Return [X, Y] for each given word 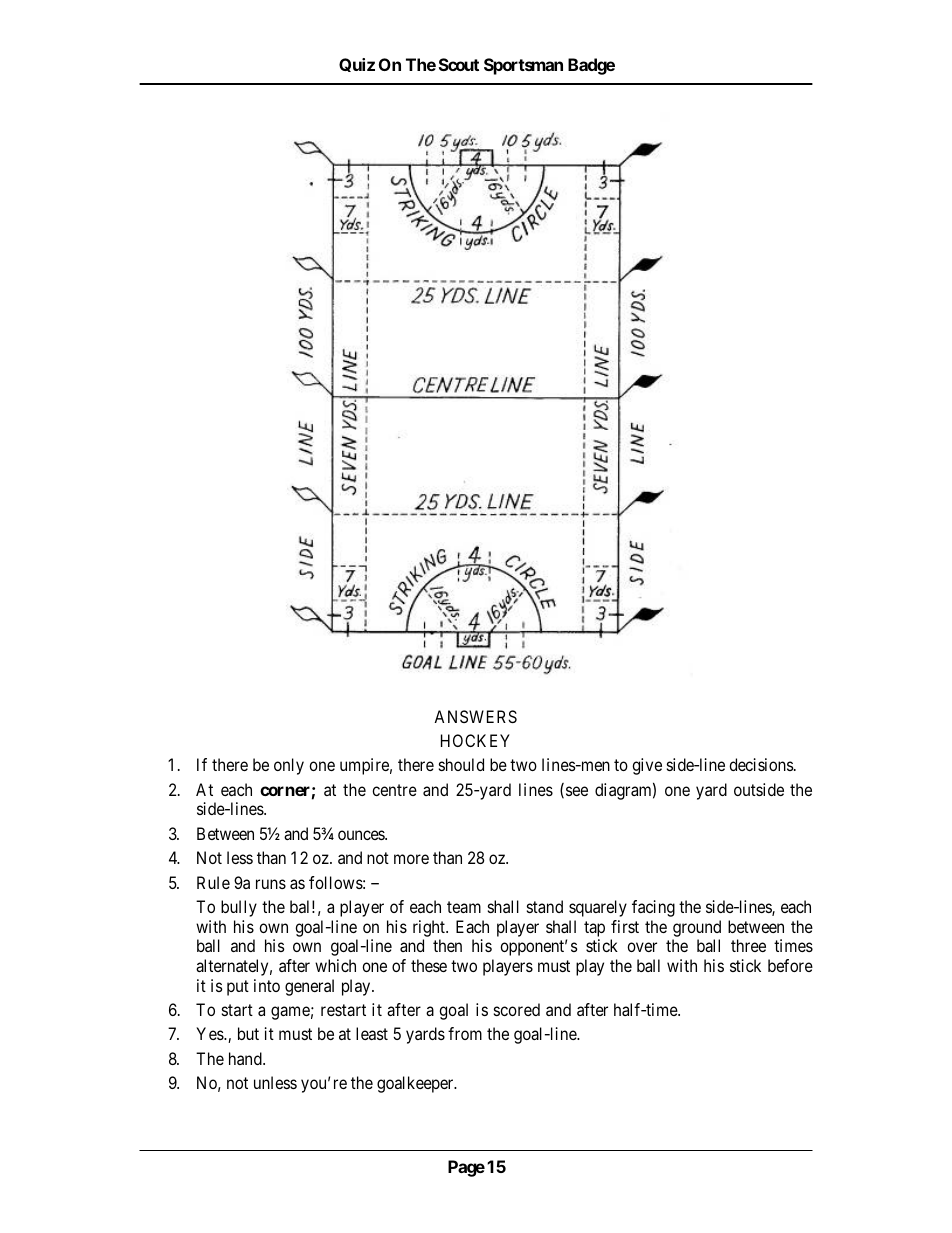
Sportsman [523, 66]
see [577, 791]
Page [466, 1168]
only [289, 766]
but [248, 1033]
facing [653, 908]
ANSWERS [475, 716]
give [647, 766]
